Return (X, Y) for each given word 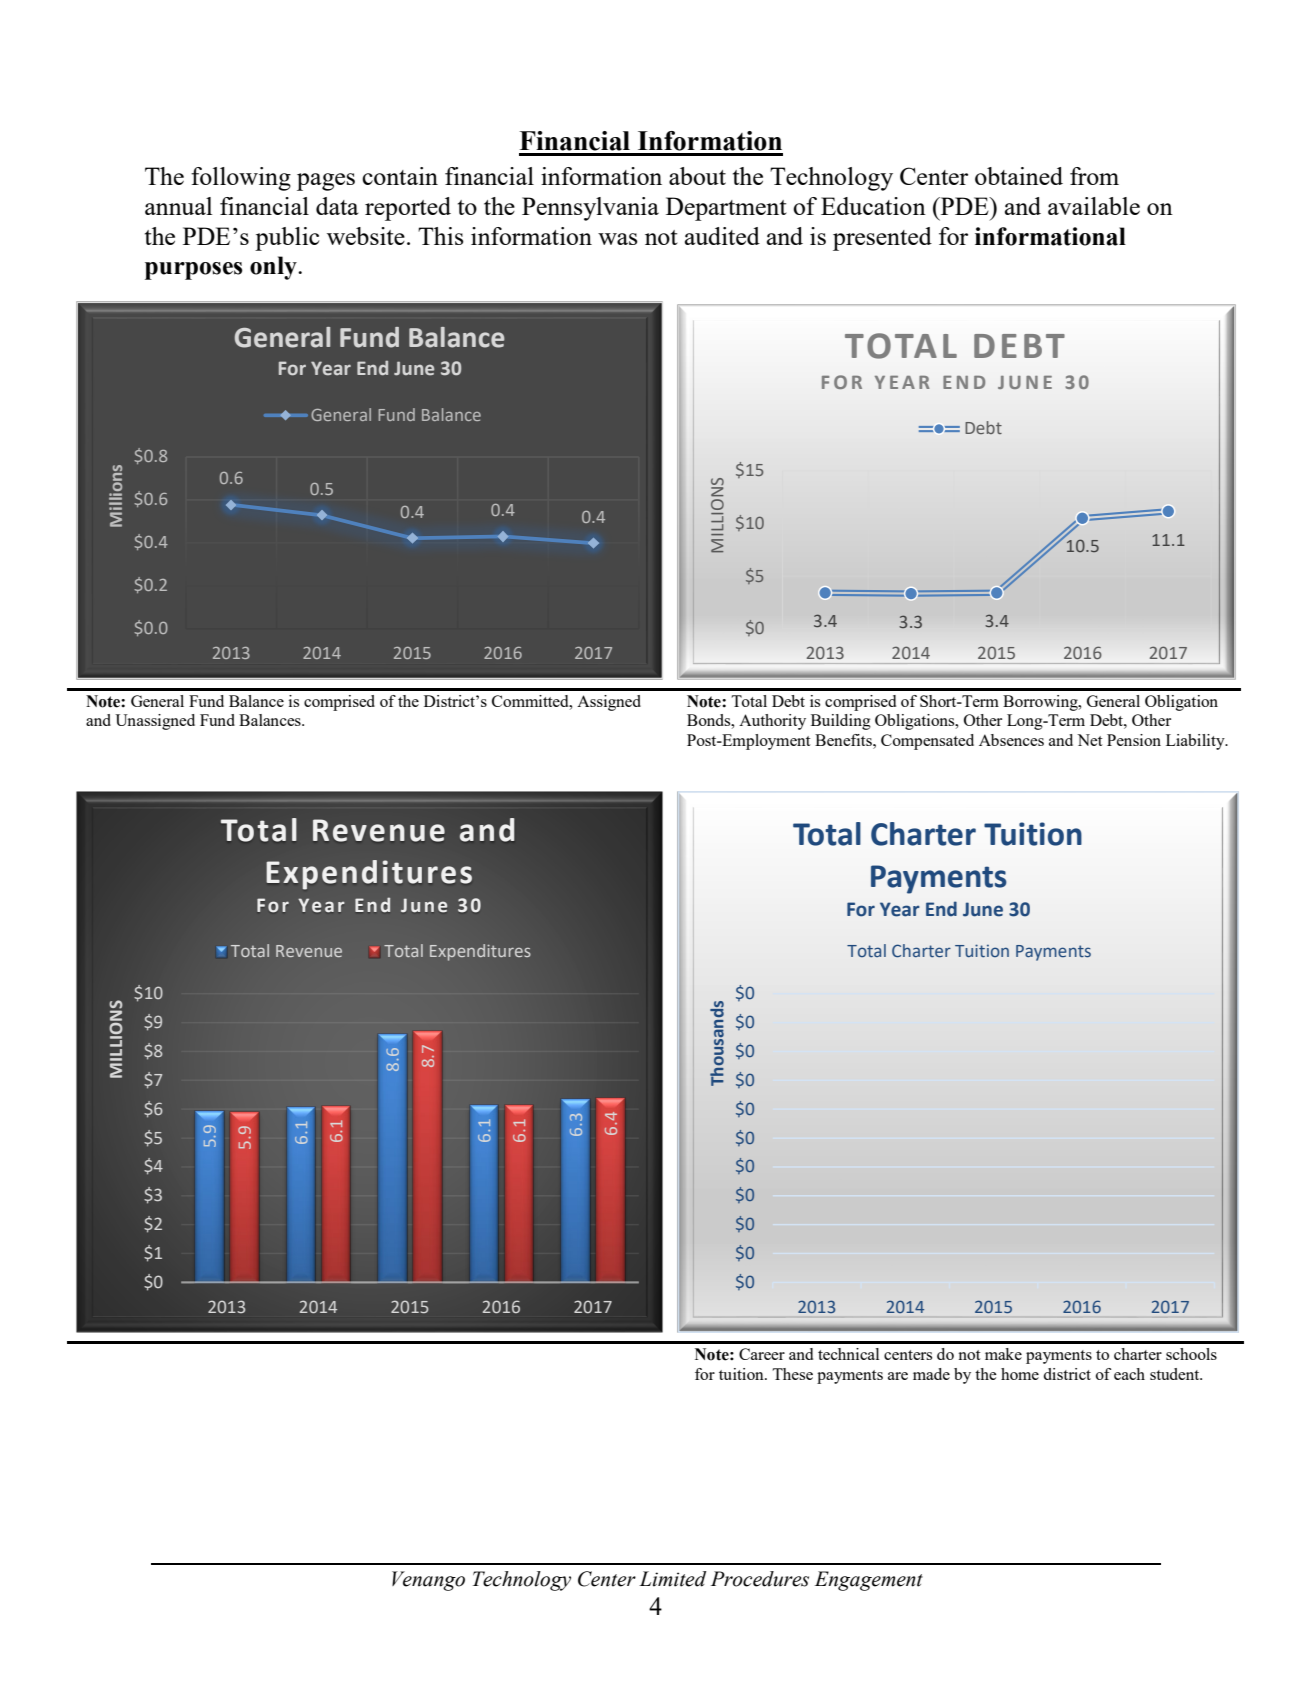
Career (762, 1354)
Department (726, 209)
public (287, 239)
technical (848, 1354)
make (1003, 1354)
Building (841, 722)
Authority (772, 722)
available (1094, 206)
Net (1090, 740)
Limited (672, 1579)
